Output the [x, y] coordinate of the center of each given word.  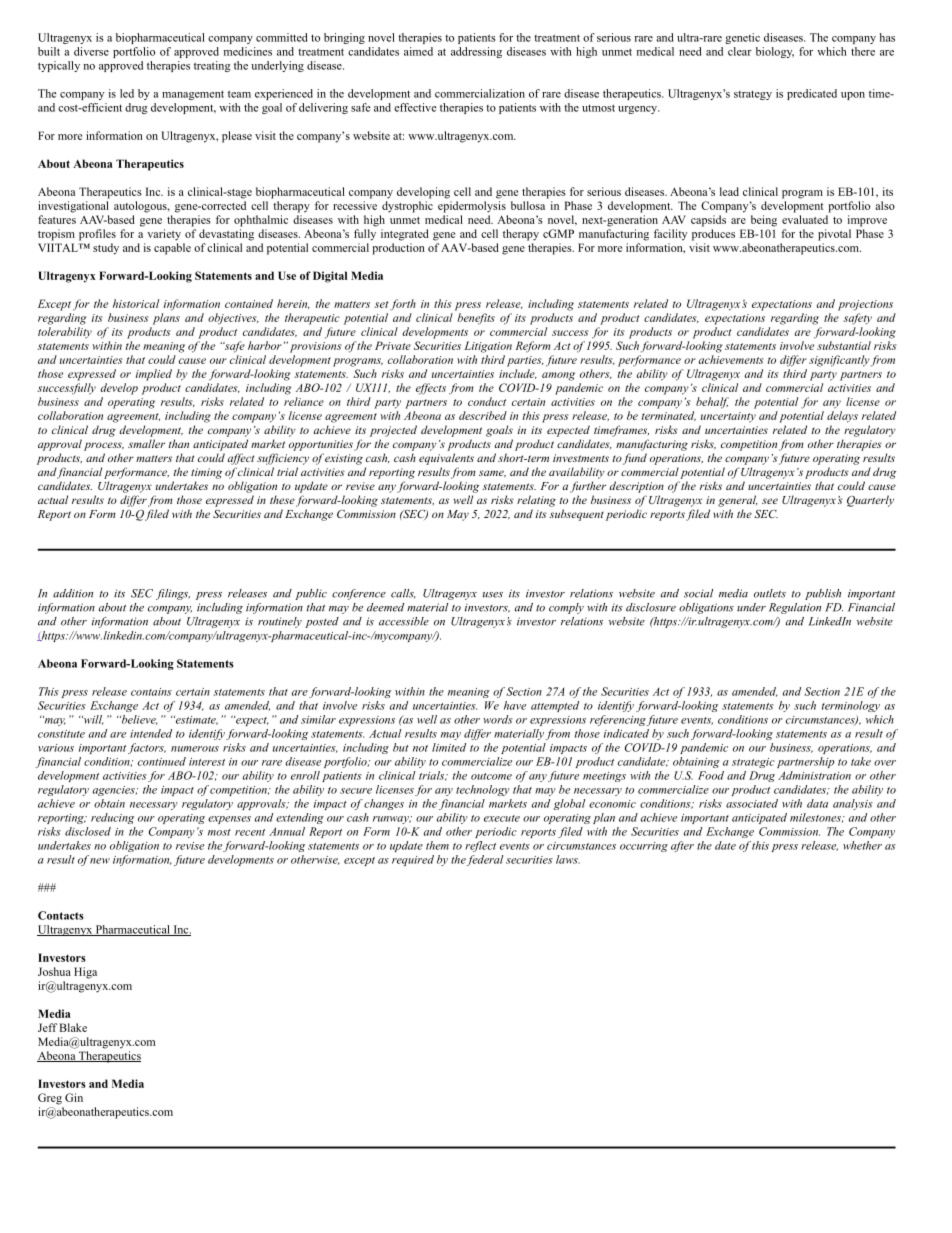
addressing [476, 52]
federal [485, 860]
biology [775, 52]
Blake [73, 1027]
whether [862, 845]
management [193, 95]
